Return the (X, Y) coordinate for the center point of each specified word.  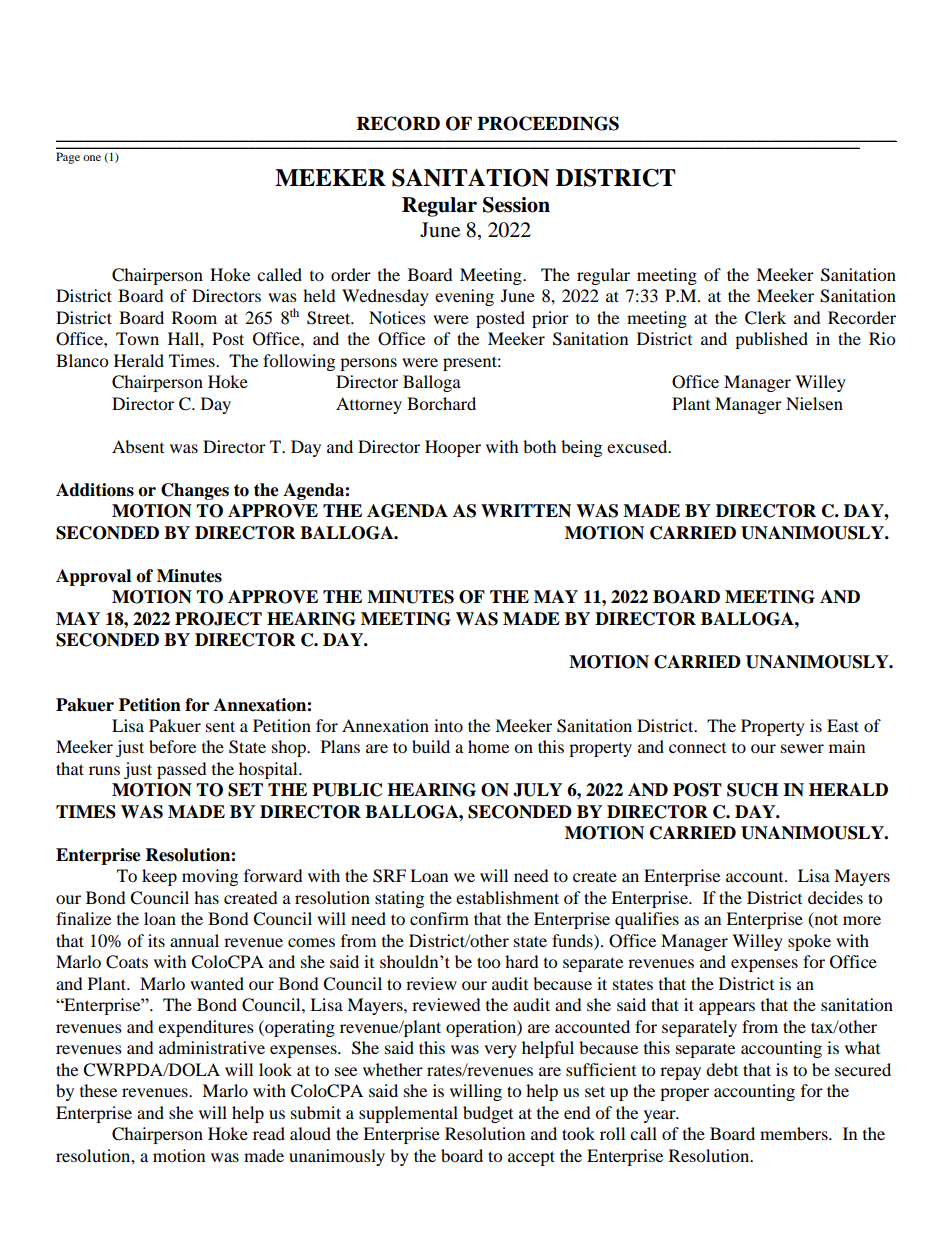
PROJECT (218, 619)
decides (835, 897)
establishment (507, 897)
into (448, 725)
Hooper (453, 448)
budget (488, 1114)
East (843, 725)
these (98, 1090)
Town (137, 338)
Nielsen (814, 403)
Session (516, 205)
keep (159, 877)
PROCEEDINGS (548, 123)
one (92, 158)
